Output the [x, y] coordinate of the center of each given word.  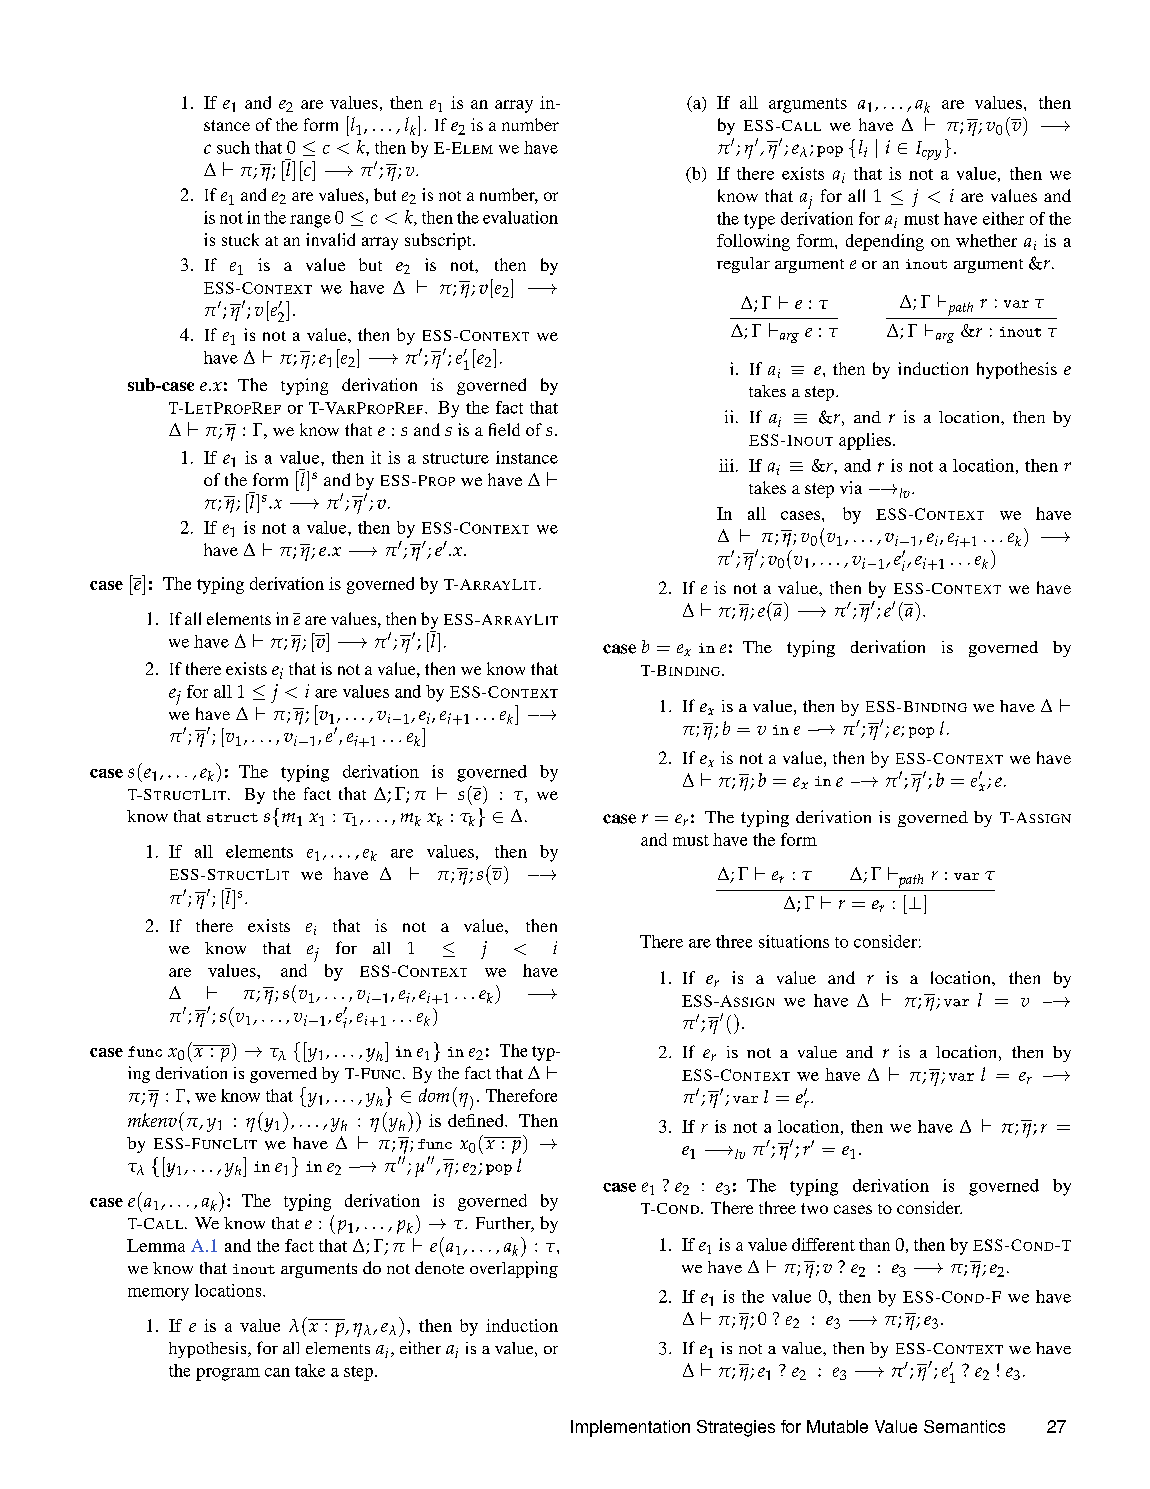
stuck [240, 239]
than [874, 1244]
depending [885, 242]
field [504, 429]
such [233, 147]
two [814, 1208]
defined [477, 1120]
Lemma [156, 1245]
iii [728, 465]
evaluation [520, 217]
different [823, 1244]
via [851, 487]
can [277, 1372]
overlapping [514, 1269]
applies [865, 441]
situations [794, 941]
